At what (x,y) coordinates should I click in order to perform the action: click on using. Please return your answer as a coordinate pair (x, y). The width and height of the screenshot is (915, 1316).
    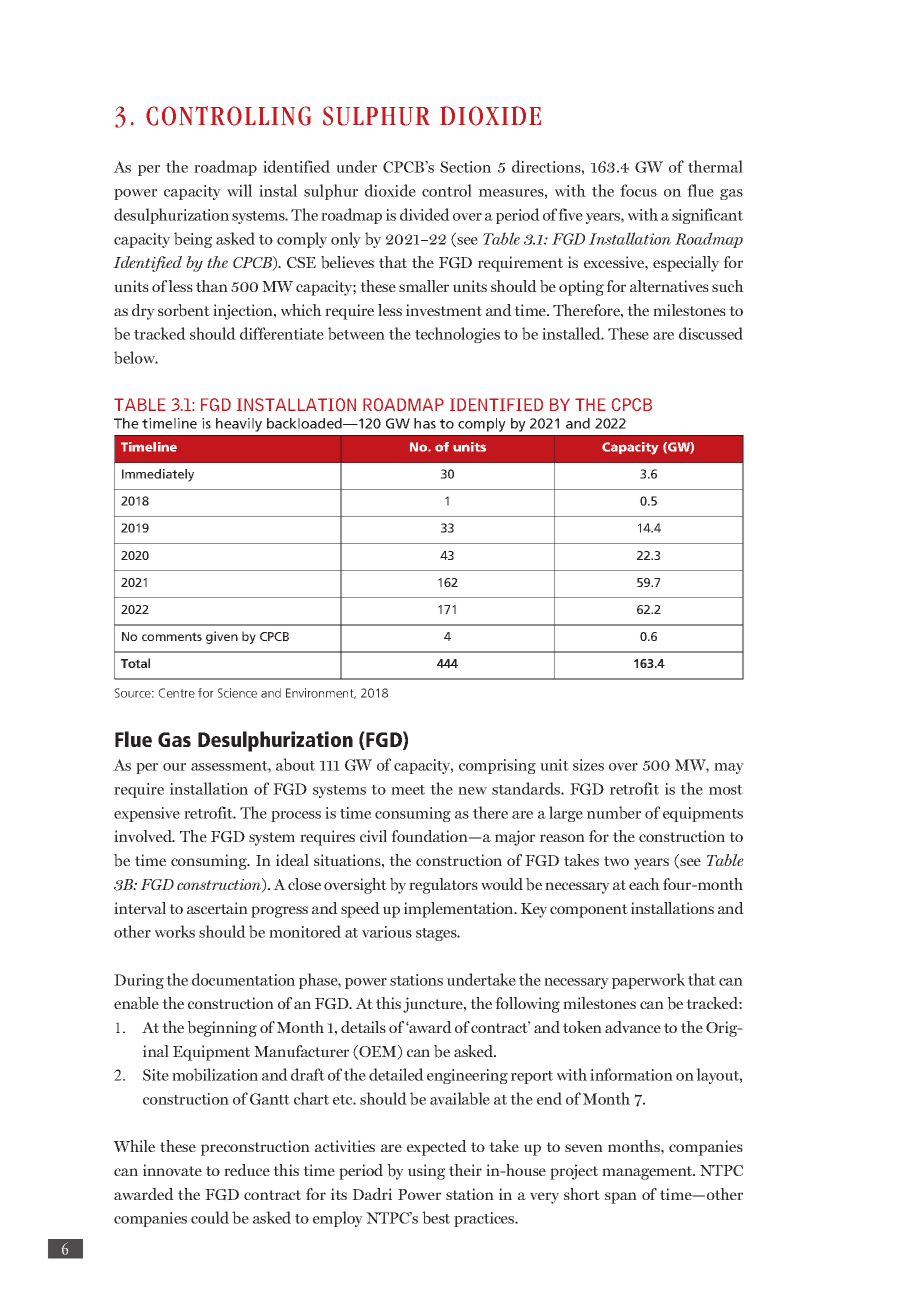
    Looking at the image, I should click on (426, 1172).
